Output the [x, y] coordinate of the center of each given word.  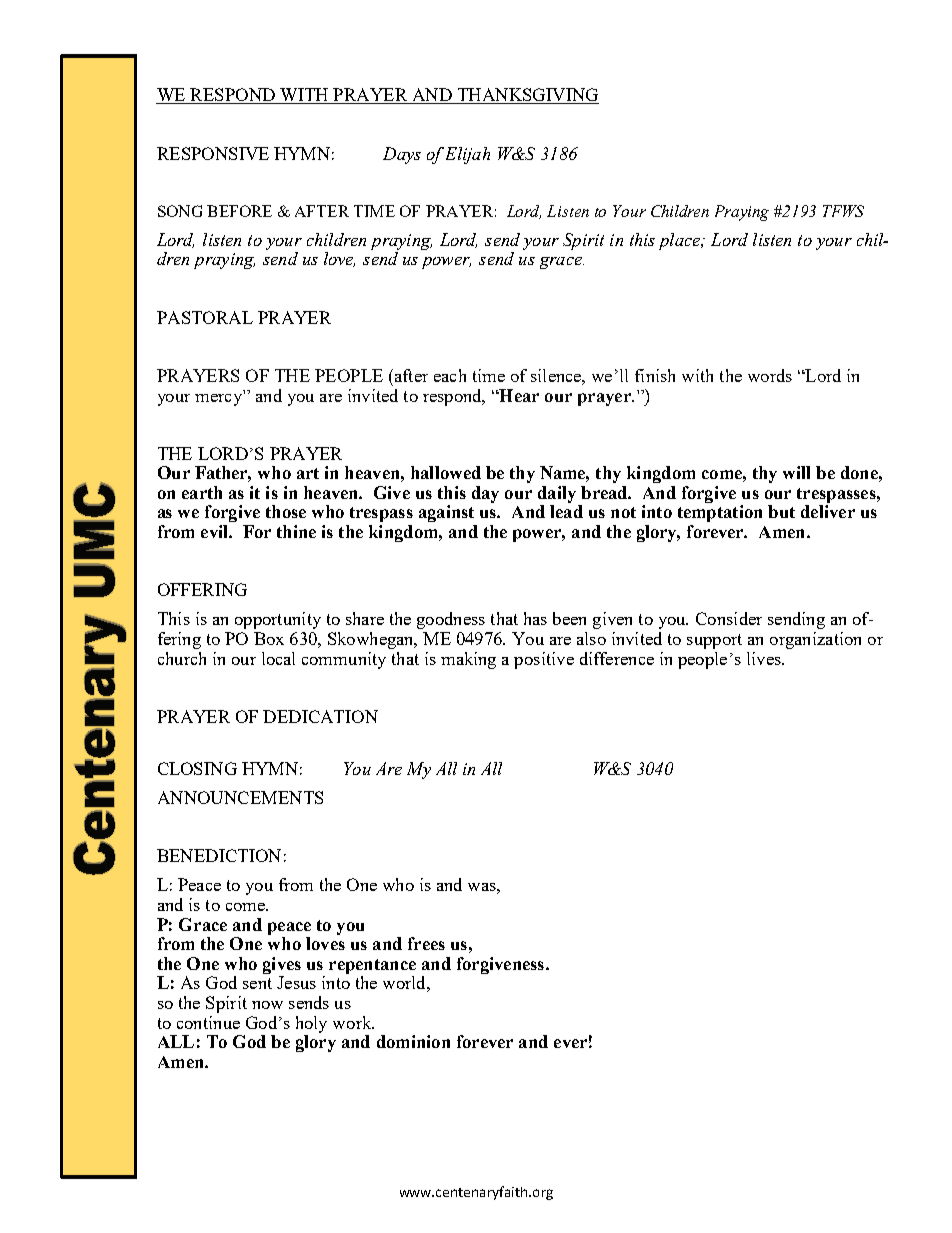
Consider [729, 618]
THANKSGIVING [527, 96]
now [267, 1005]
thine [296, 531]
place [681, 241]
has [535, 618]
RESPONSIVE [213, 153]
